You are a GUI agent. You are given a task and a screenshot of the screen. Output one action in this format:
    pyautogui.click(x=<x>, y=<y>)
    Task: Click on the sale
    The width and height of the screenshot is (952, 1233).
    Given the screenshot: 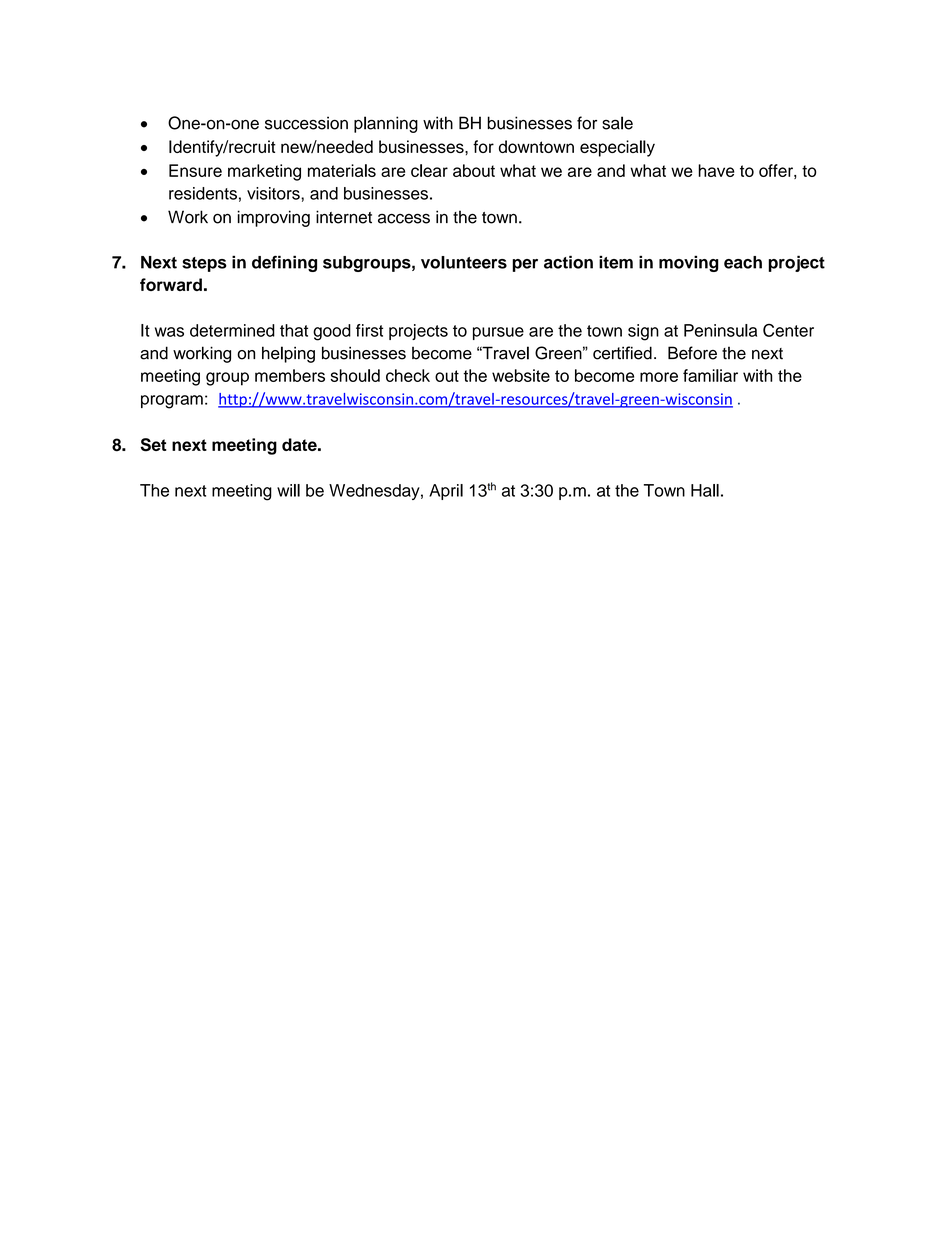 What is the action you would take?
    pyautogui.click(x=617, y=123)
